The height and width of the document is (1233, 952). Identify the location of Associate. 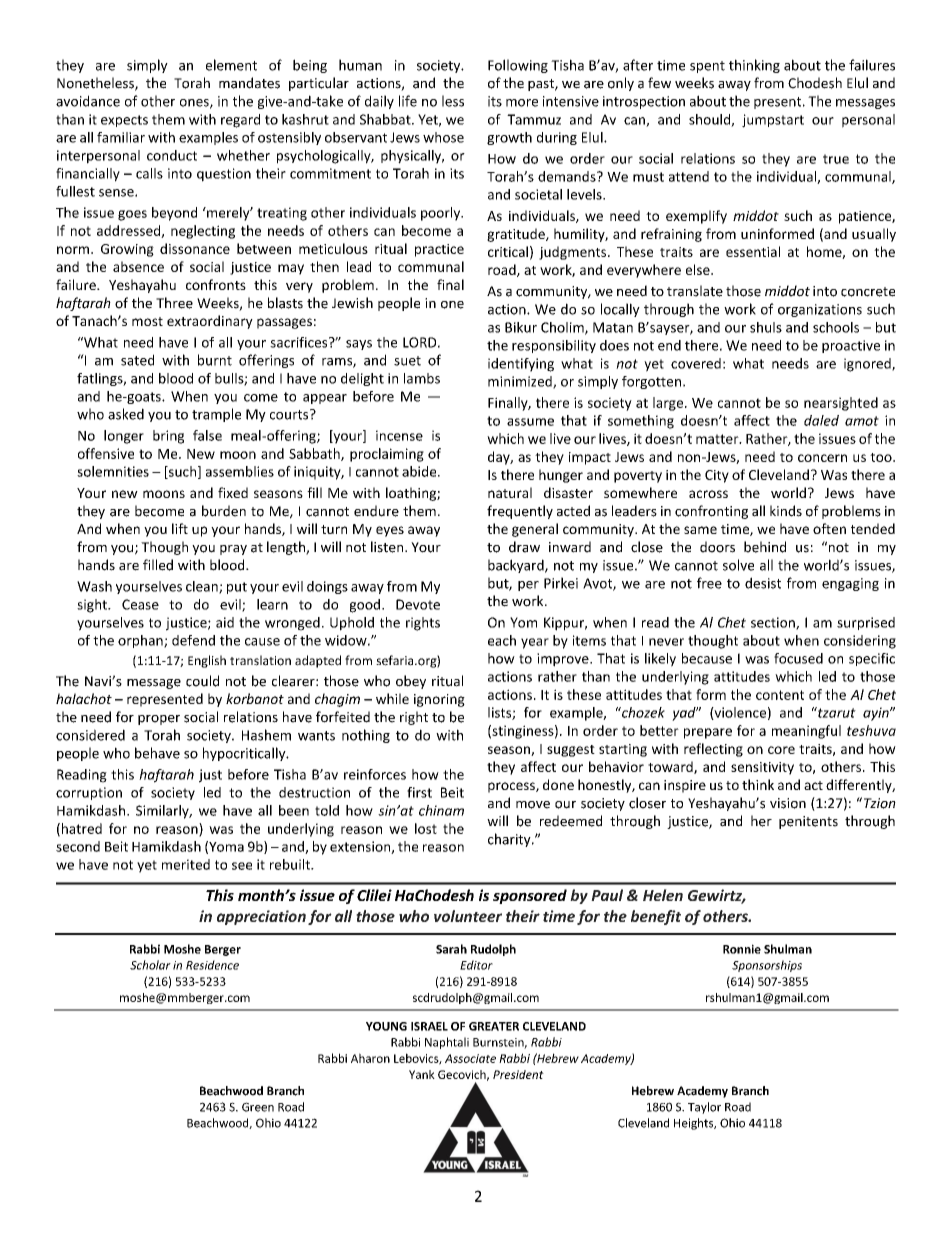
(470, 1058).
